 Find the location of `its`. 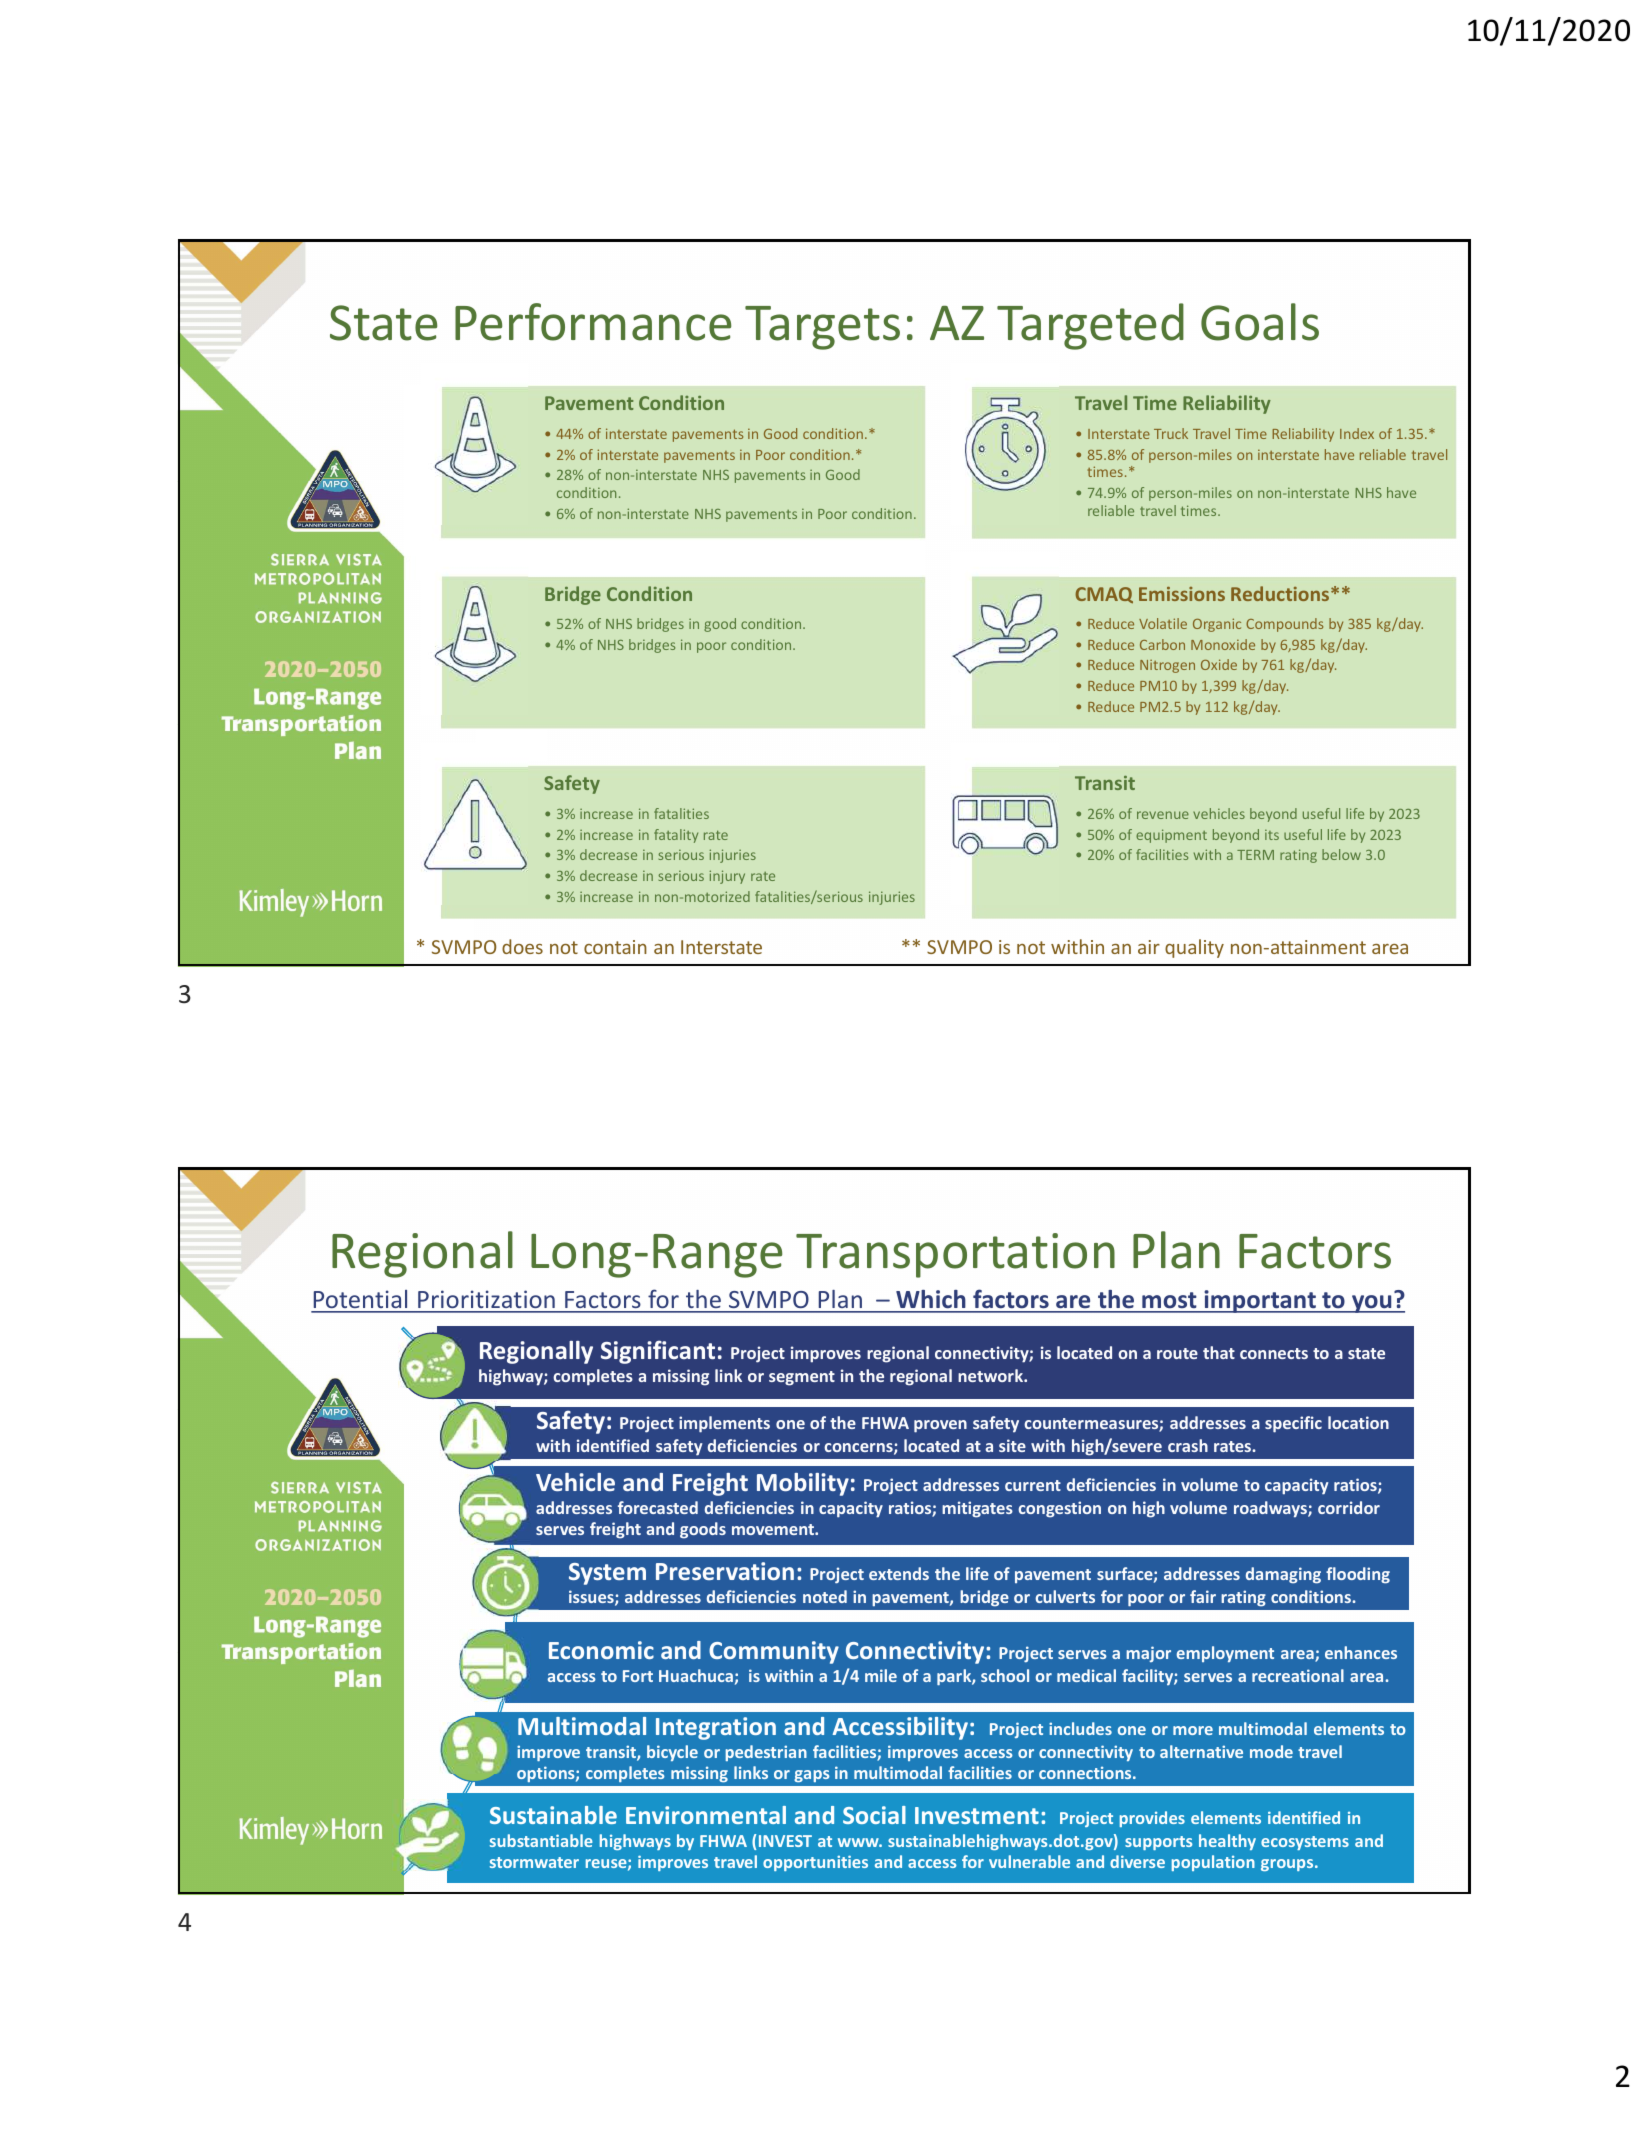

its is located at coordinates (1272, 835).
